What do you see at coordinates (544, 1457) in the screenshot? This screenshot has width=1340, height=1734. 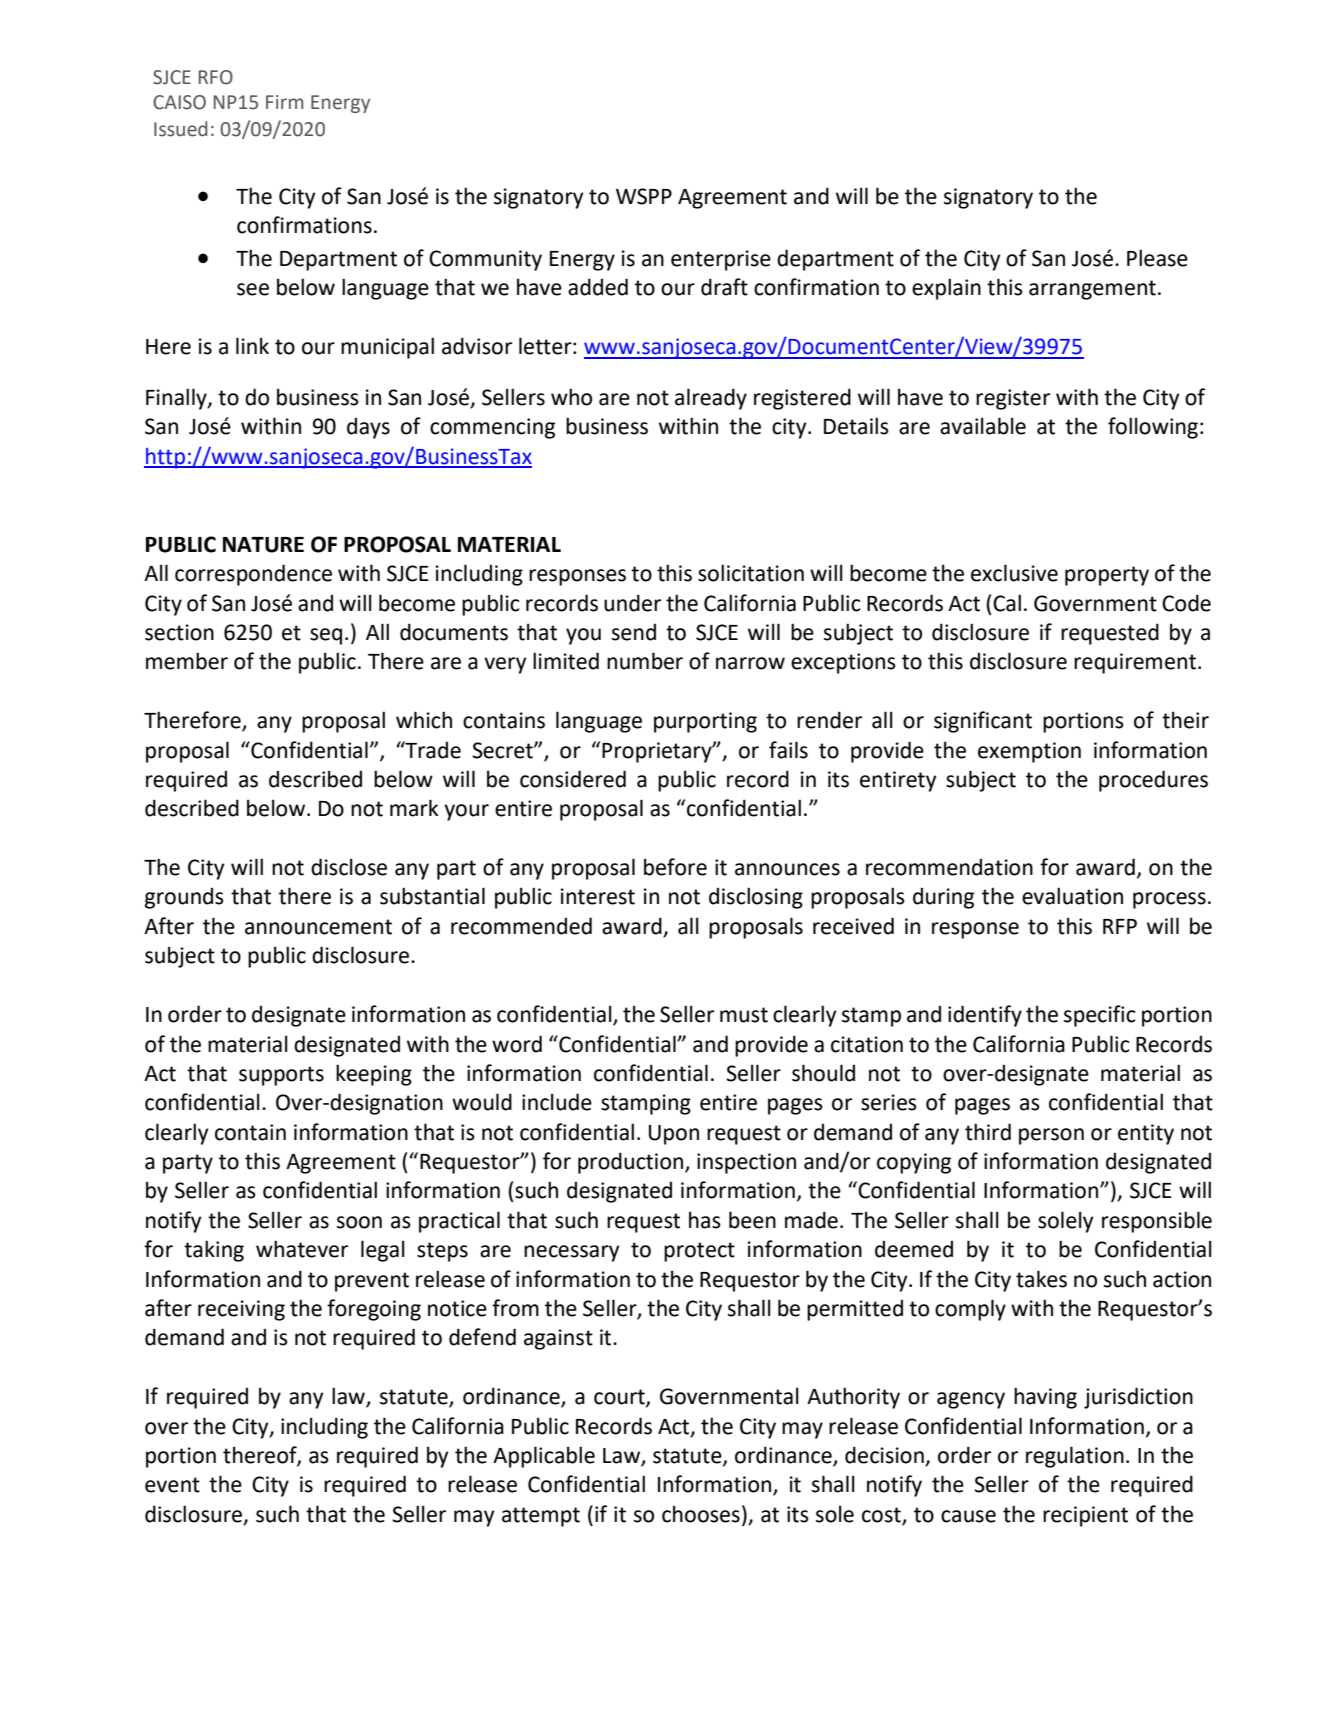 I see `Applicable` at bounding box center [544, 1457].
